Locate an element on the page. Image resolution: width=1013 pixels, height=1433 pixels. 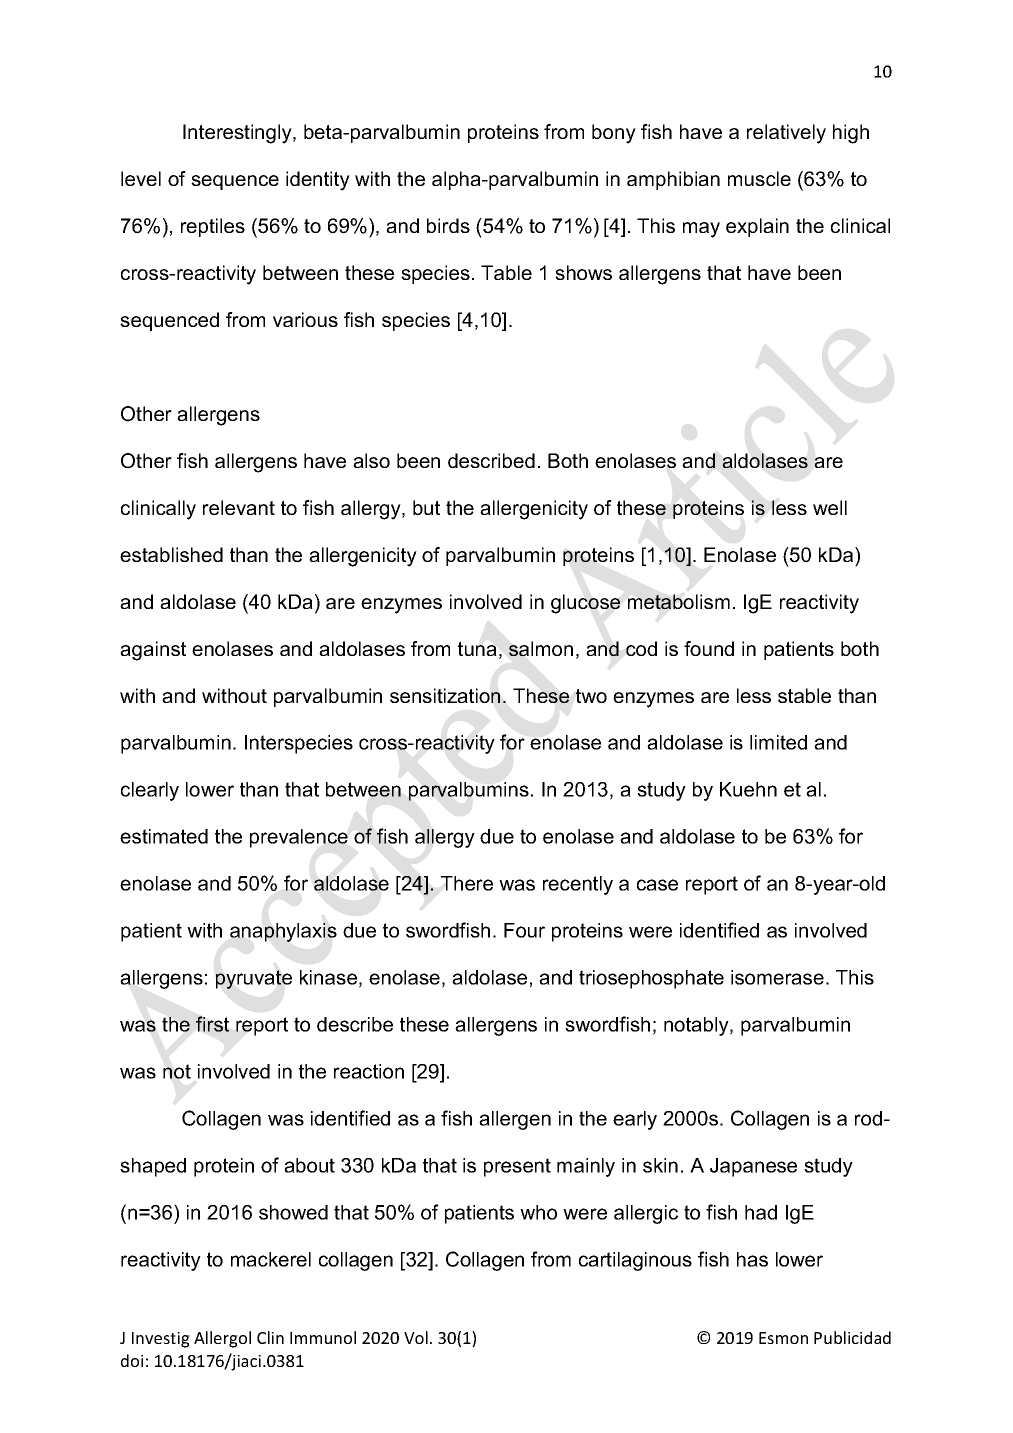
isomerase is located at coordinates (777, 977).
